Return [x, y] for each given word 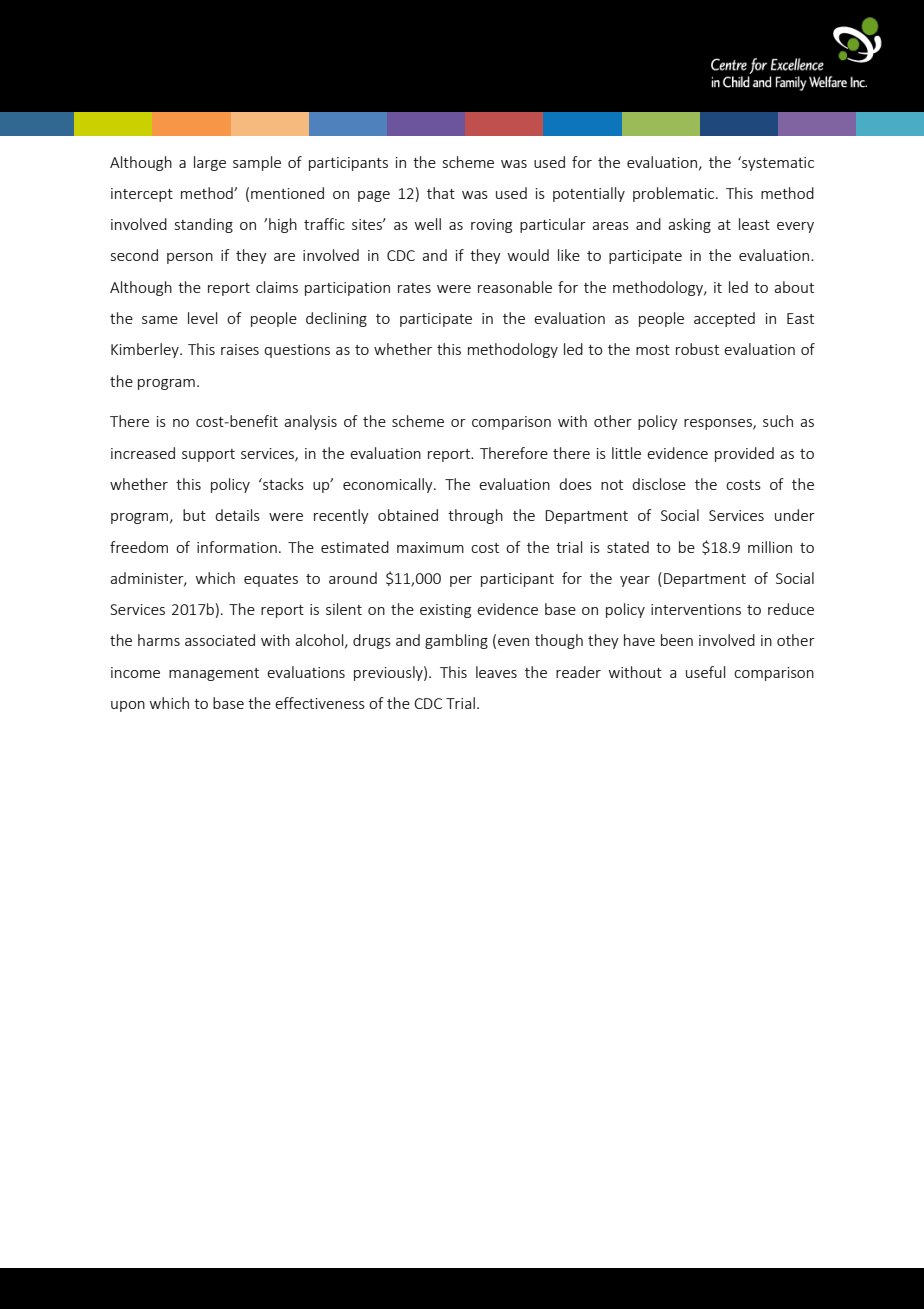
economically [389, 485]
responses [719, 424]
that [441, 193]
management [214, 674]
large [210, 163]
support [208, 455]
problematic [675, 194]
